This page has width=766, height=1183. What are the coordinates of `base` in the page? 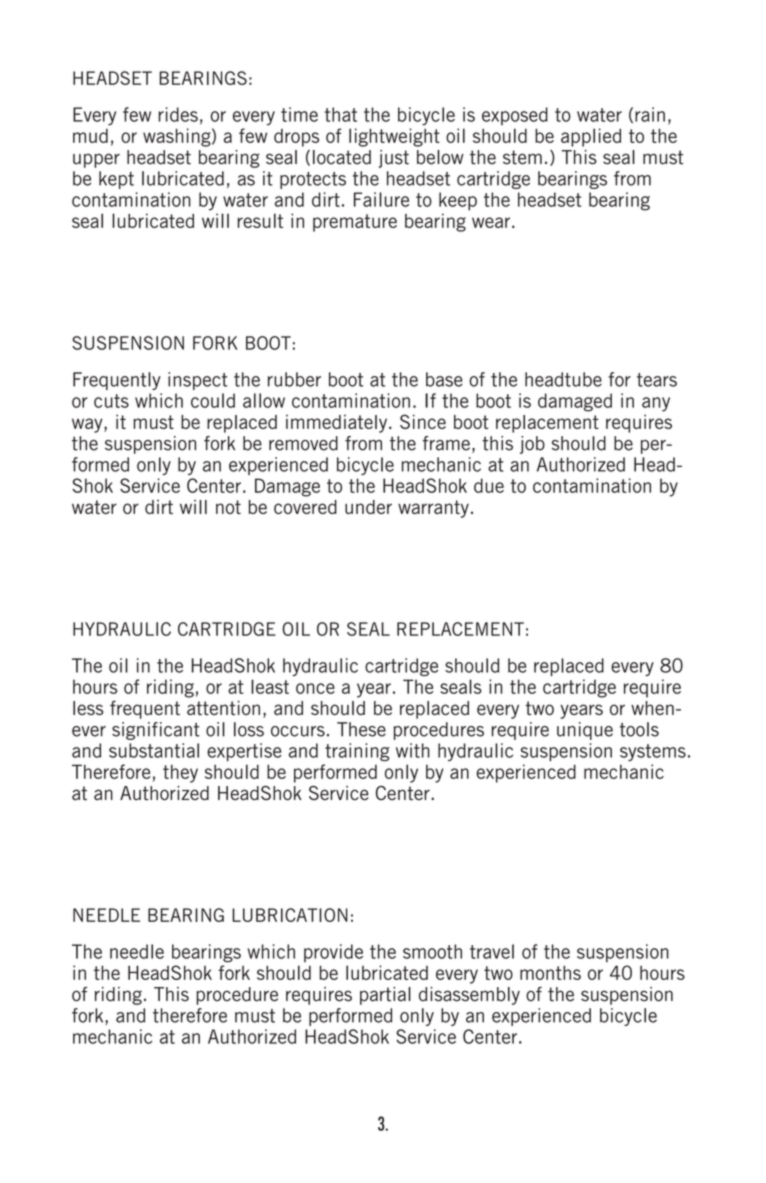 It's located at (444, 379).
